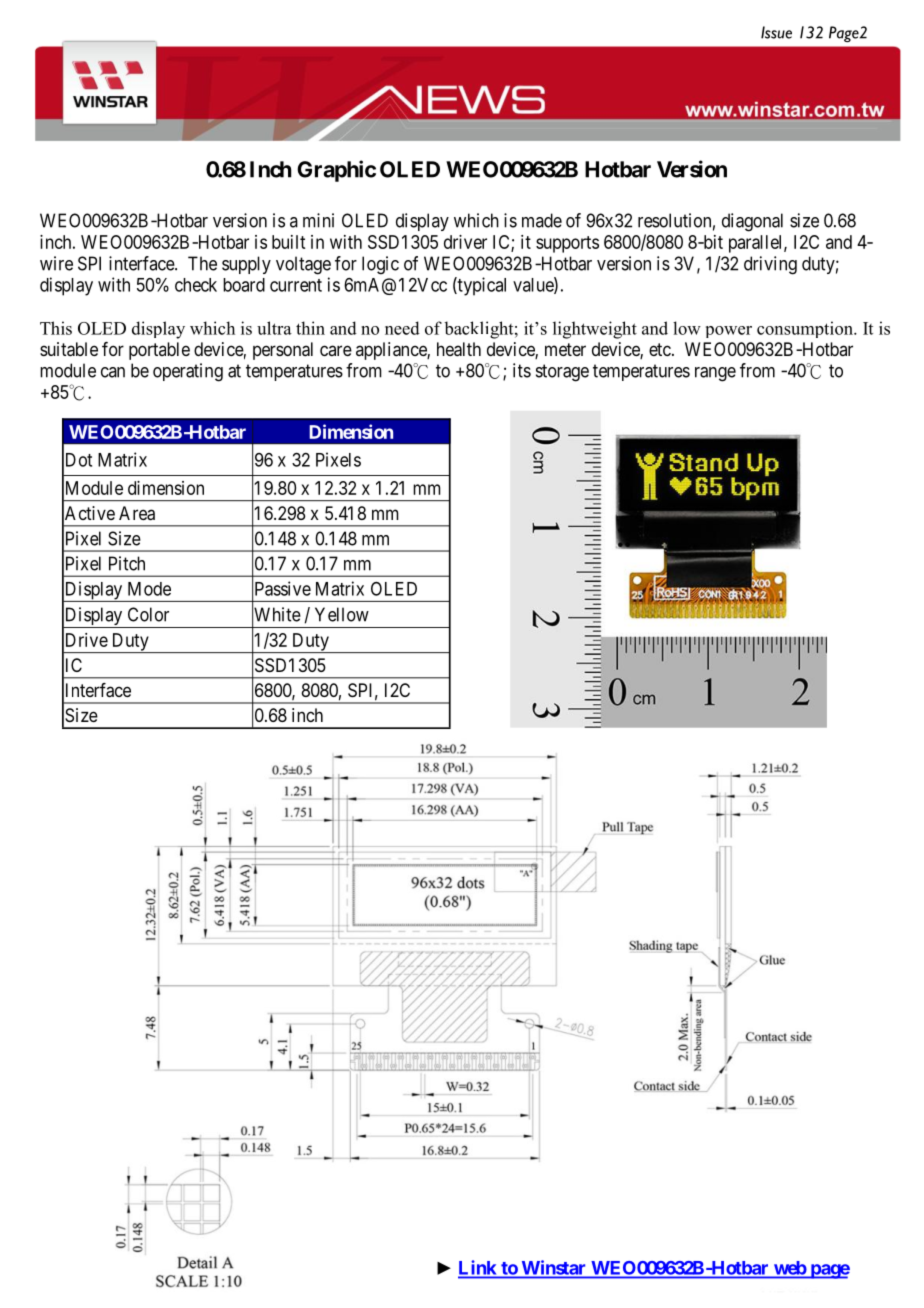 The height and width of the screenshot is (1308, 924). Describe the element at coordinates (202, 263) in the screenshot. I see `The` at that location.
